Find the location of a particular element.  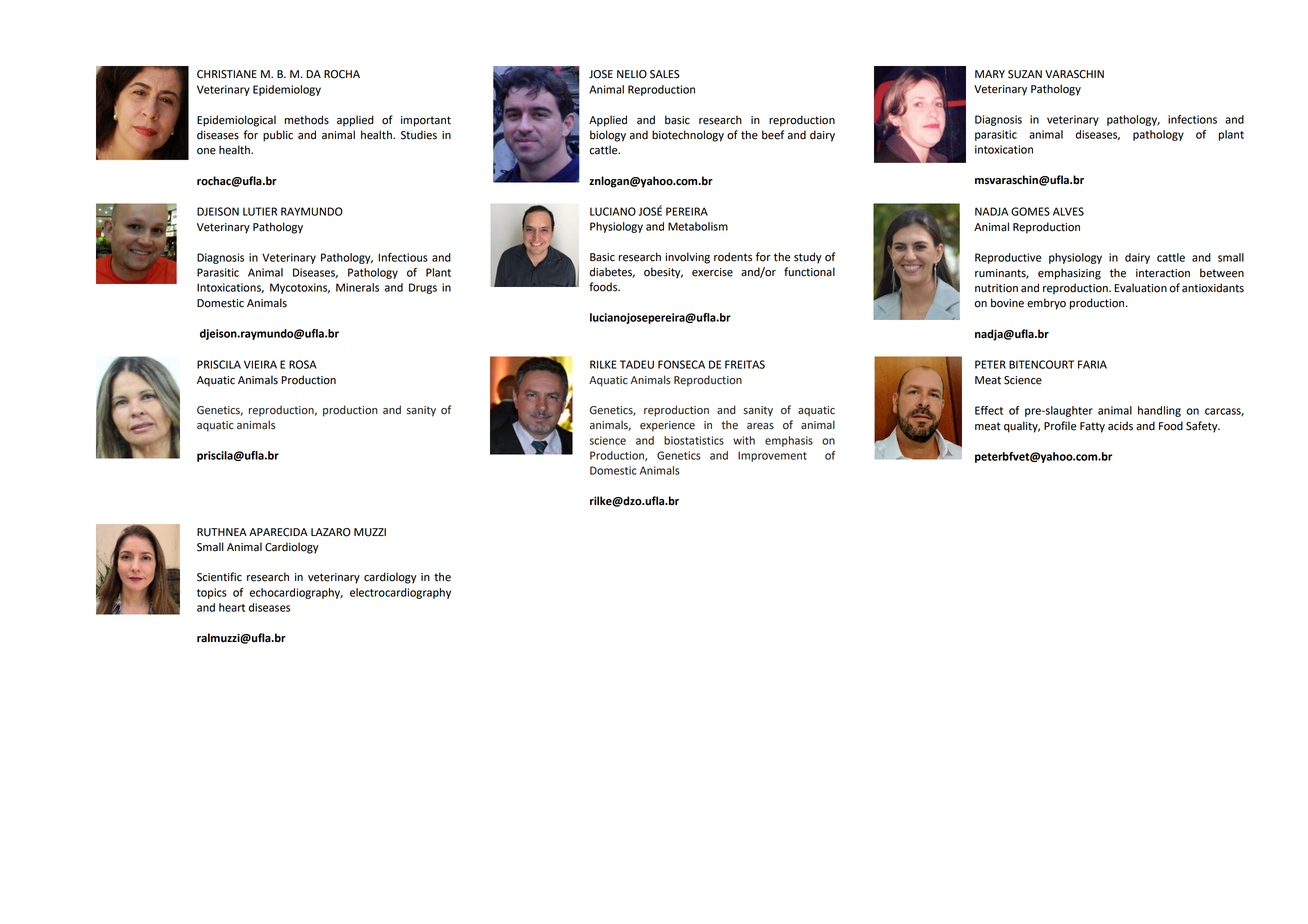

echocardiography is located at coordinates (296, 593).
